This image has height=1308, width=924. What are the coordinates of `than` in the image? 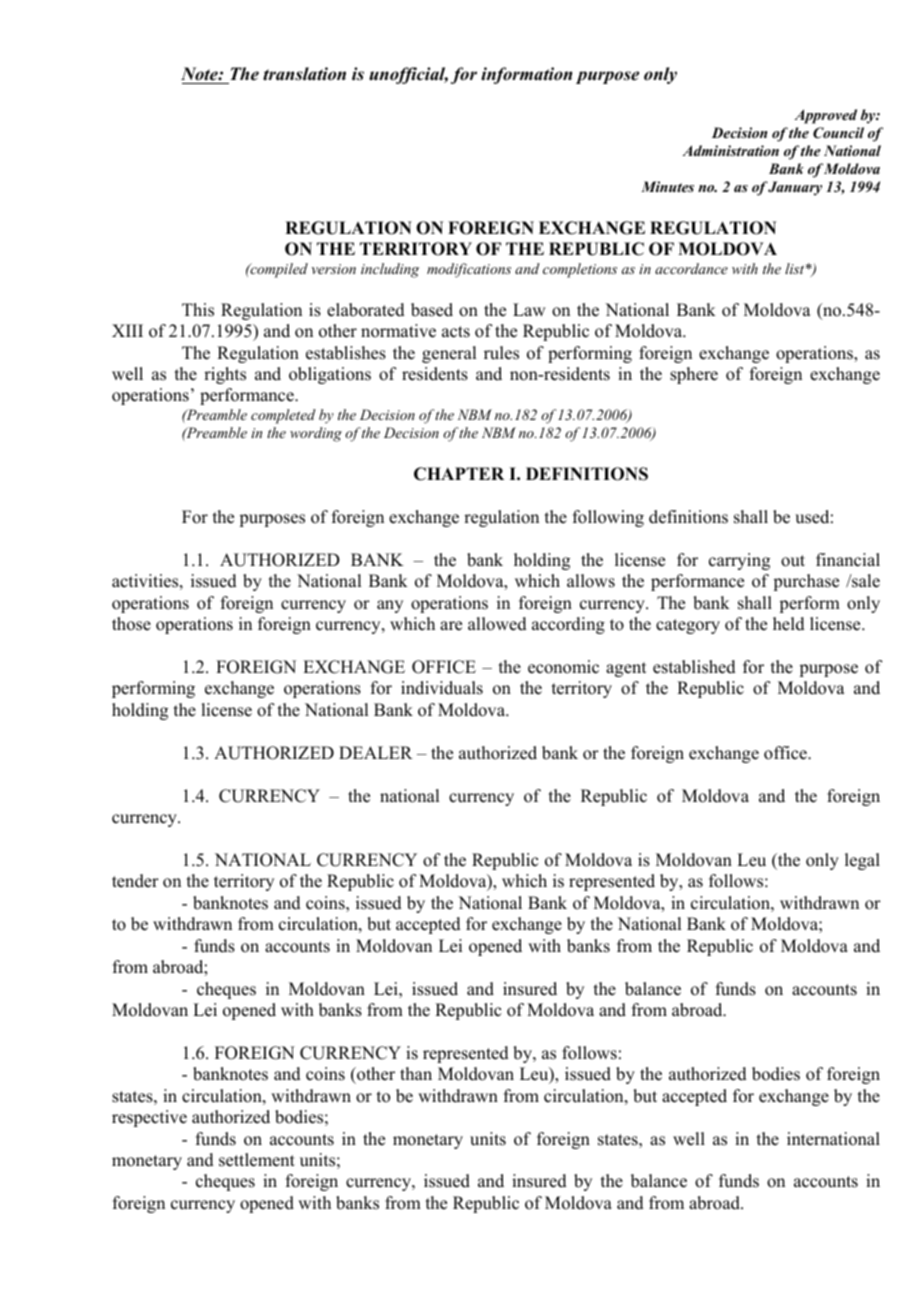 It's located at (416, 1073).
